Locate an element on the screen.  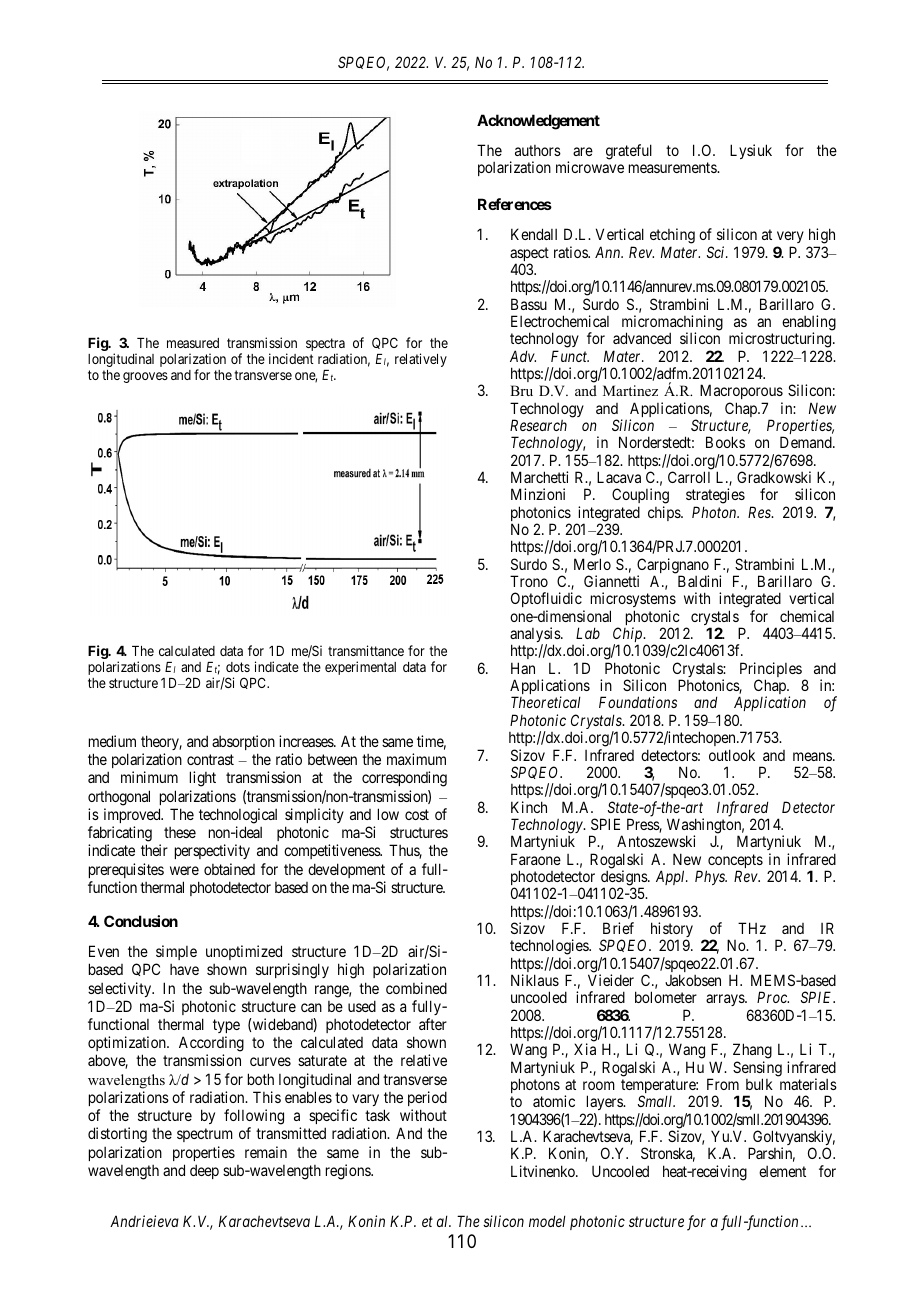
strategies is located at coordinates (715, 497).
